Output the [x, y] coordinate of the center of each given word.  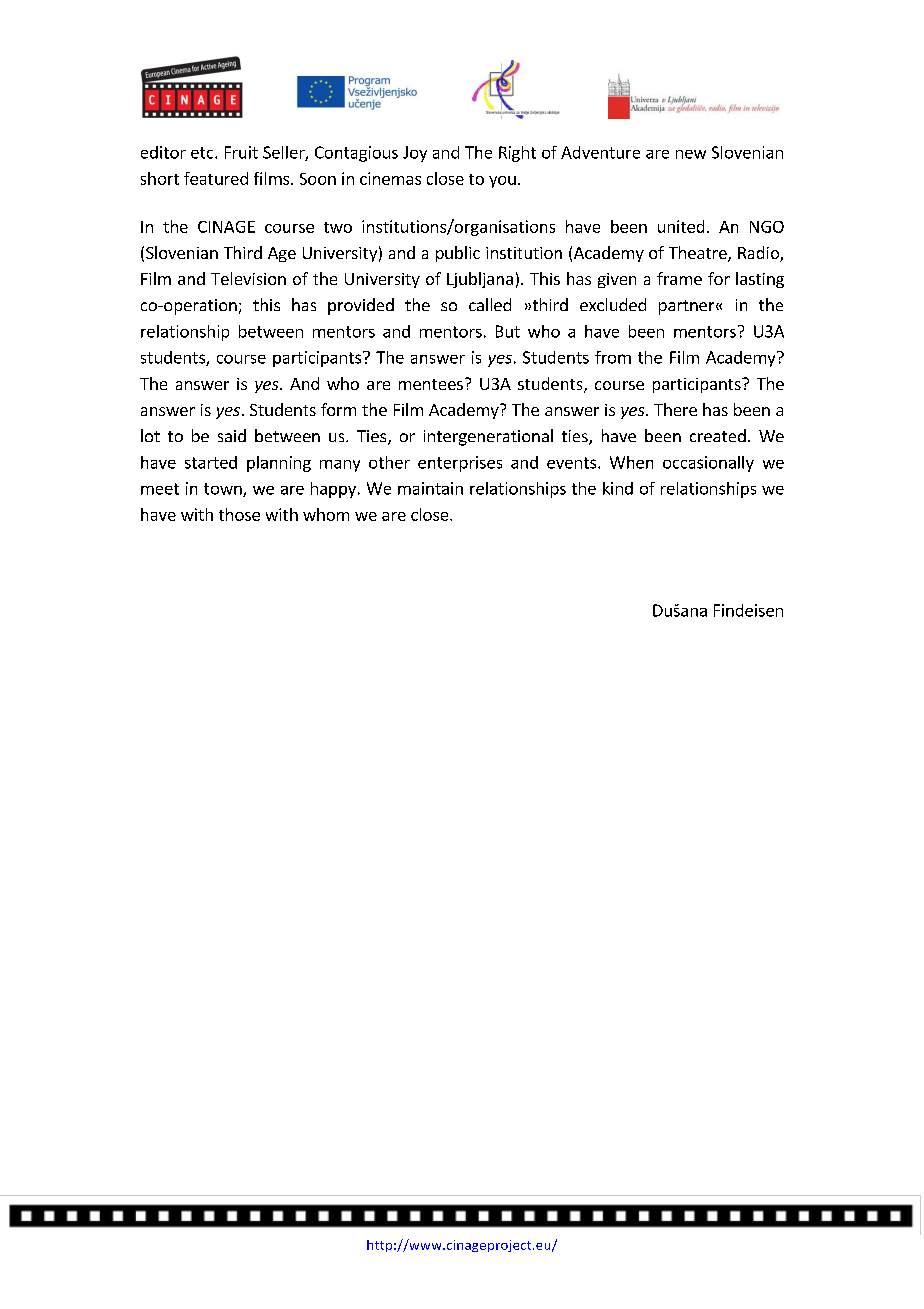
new [691, 154]
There [675, 409]
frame [679, 278]
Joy [415, 154]
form [338, 409]
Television [248, 278]
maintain [430, 488]
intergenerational [488, 437]
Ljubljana [480, 280]
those [239, 514]
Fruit [241, 152]
